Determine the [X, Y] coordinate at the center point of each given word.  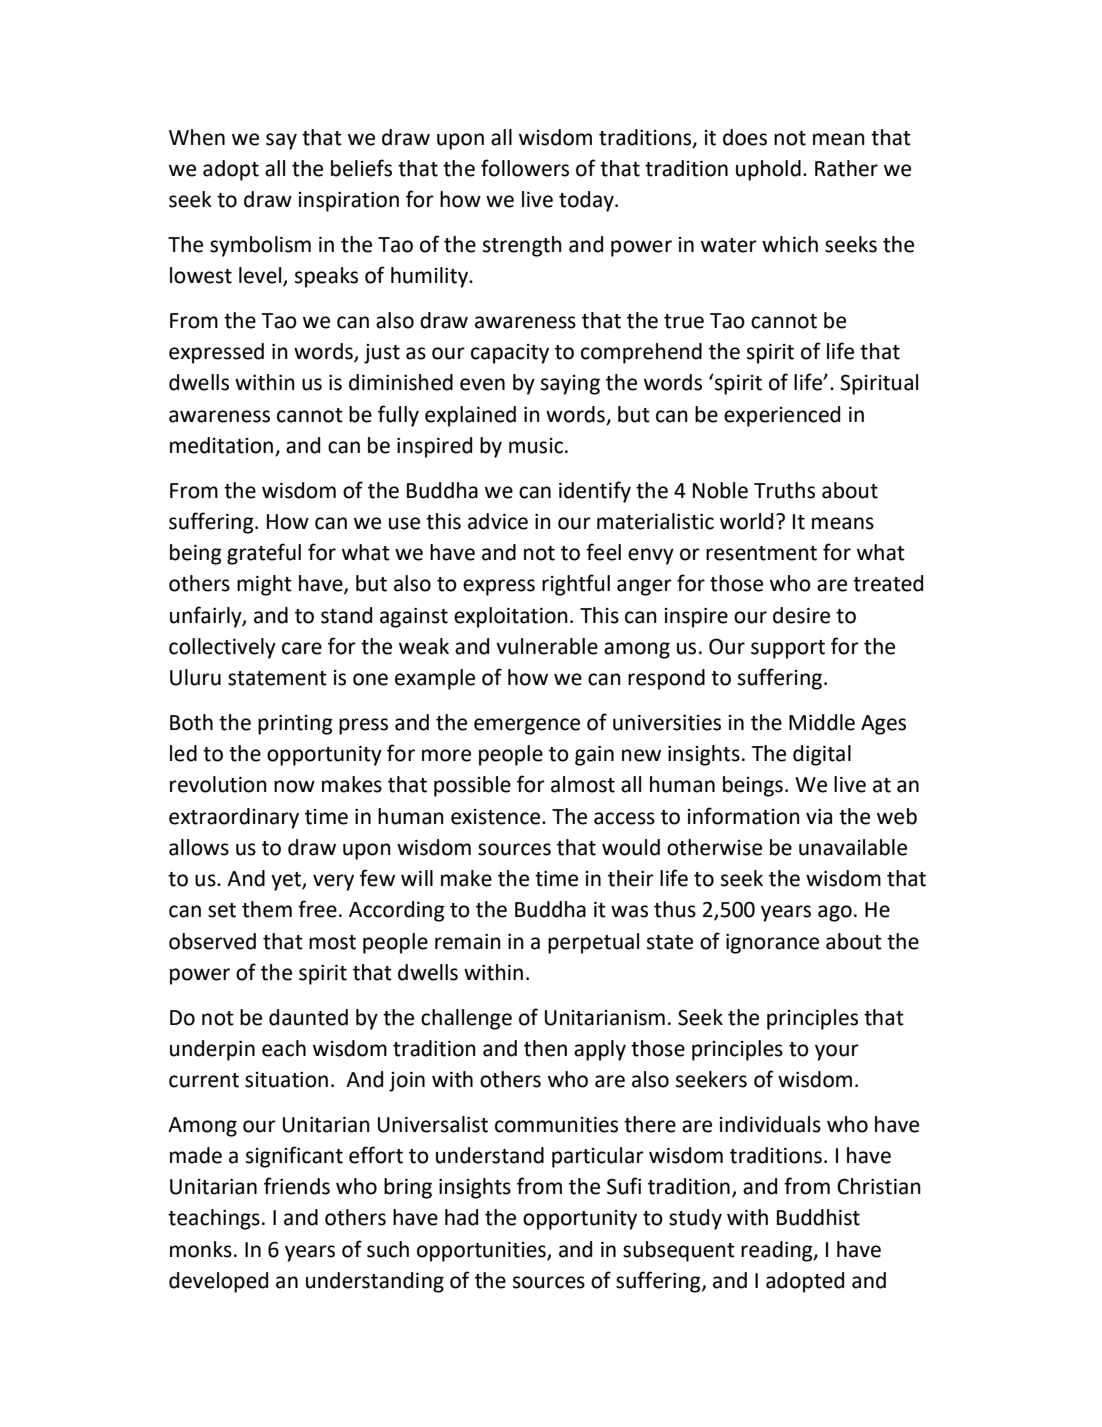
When [197, 137]
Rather [846, 168]
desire [801, 615]
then [545, 1048]
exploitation [511, 617]
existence [497, 817]
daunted [308, 1017]
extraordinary [234, 818]
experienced [782, 416]
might [264, 585]
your [837, 1052]
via [819, 817]
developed [218, 1282]
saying [570, 385]
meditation [221, 445]
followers [525, 168]
